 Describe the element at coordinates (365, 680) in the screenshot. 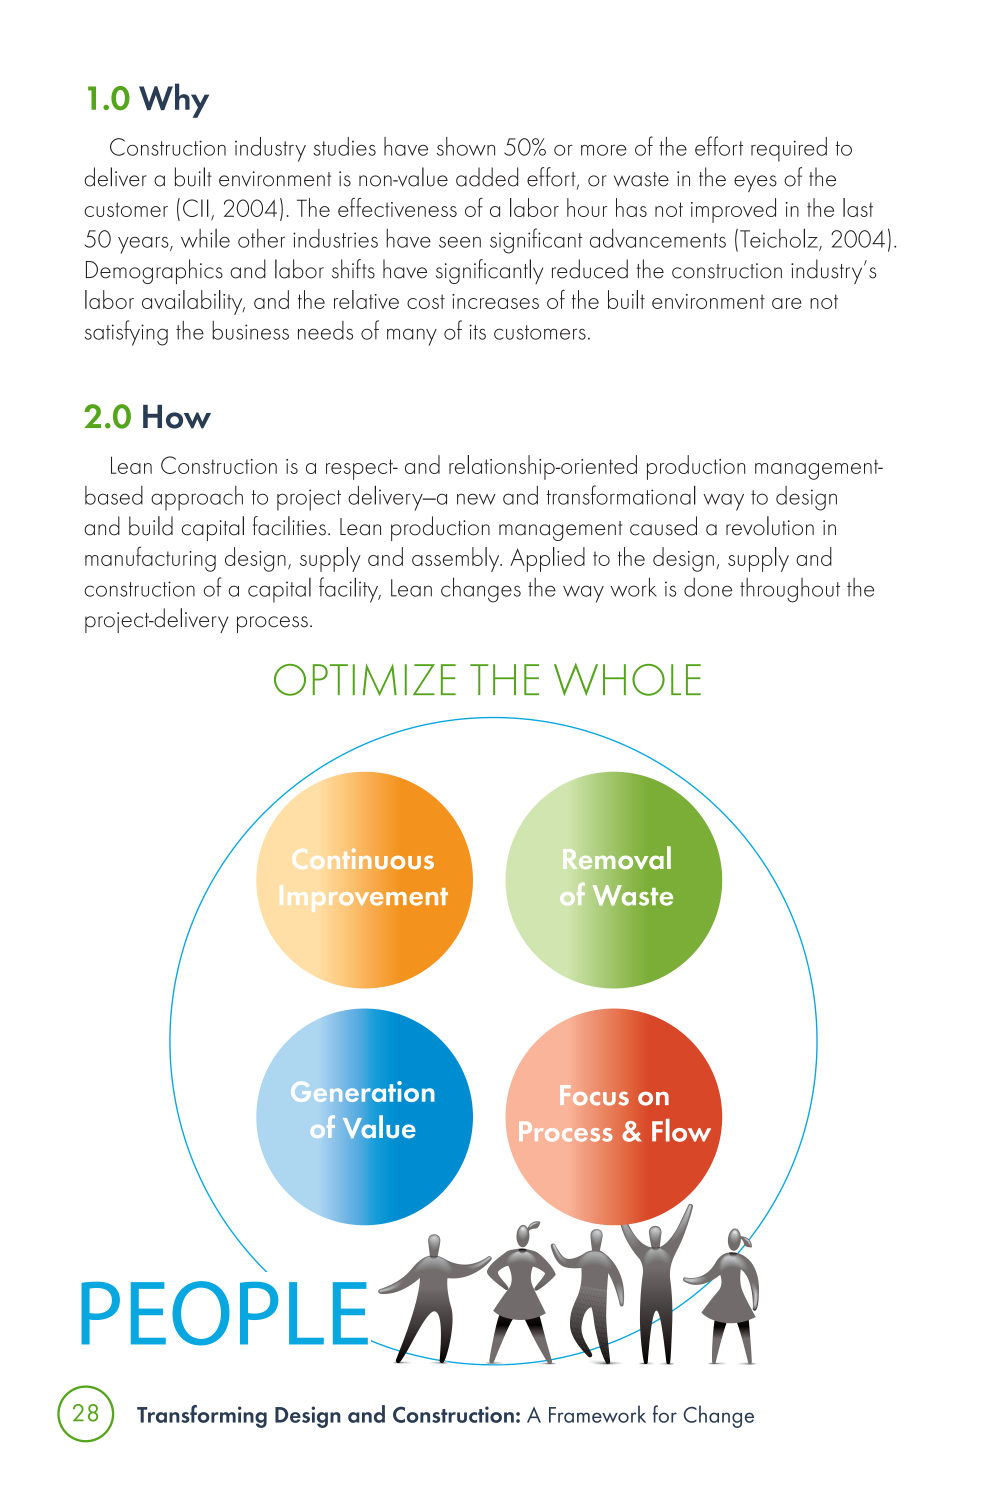

I see `OPTIMIZE` at that location.
